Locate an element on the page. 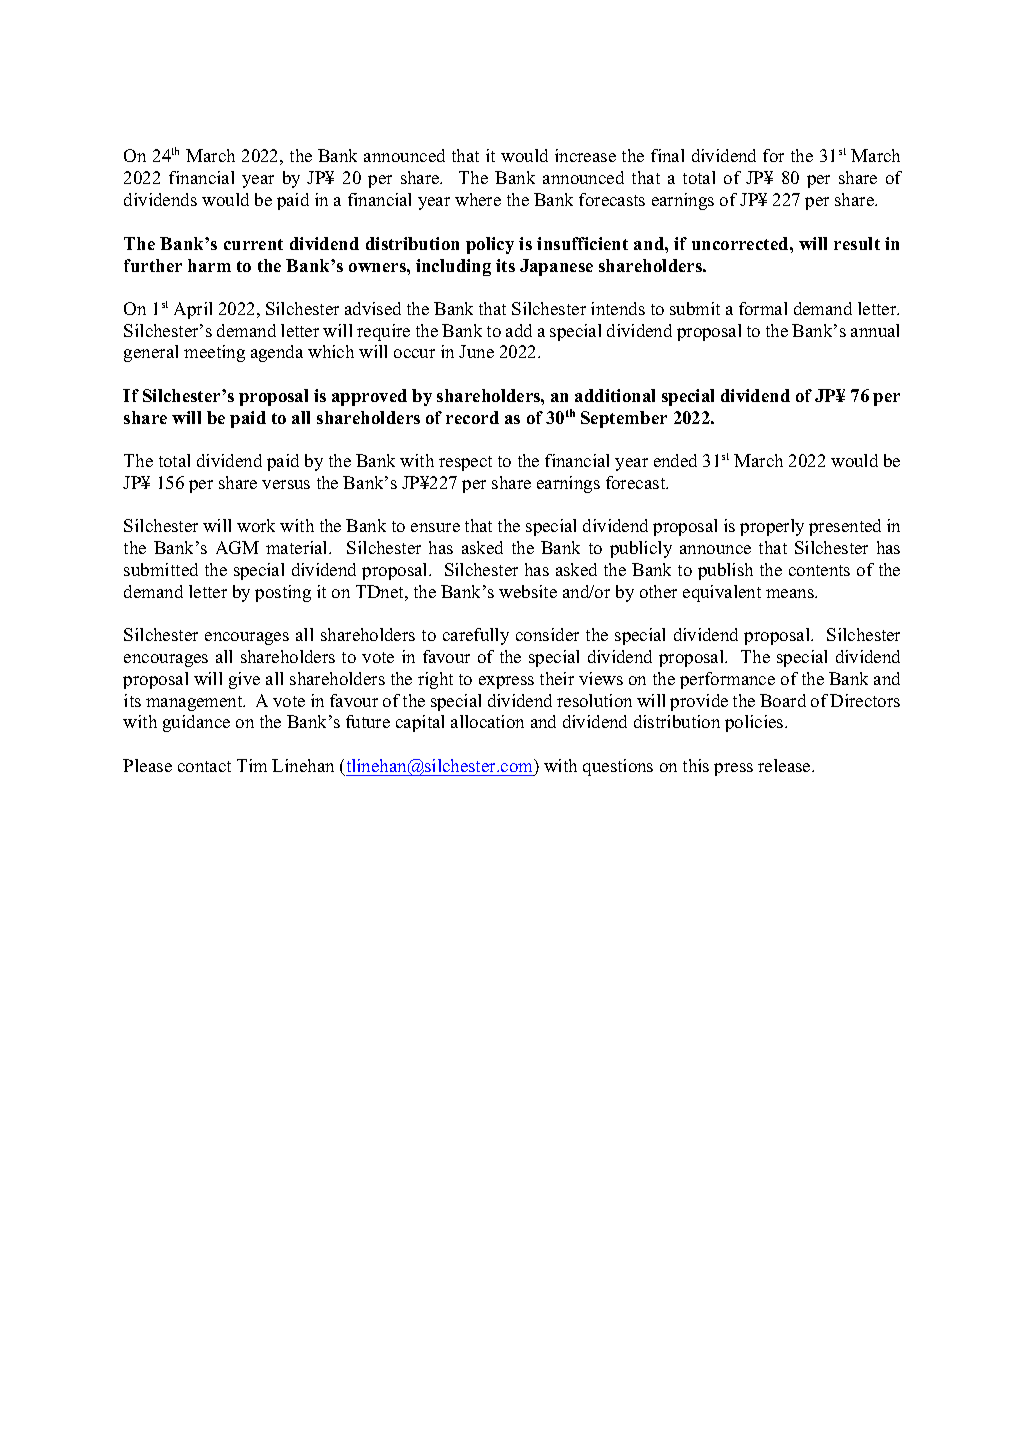 The width and height of the document is (1025, 1449). where is located at coordinates (478, 199).
